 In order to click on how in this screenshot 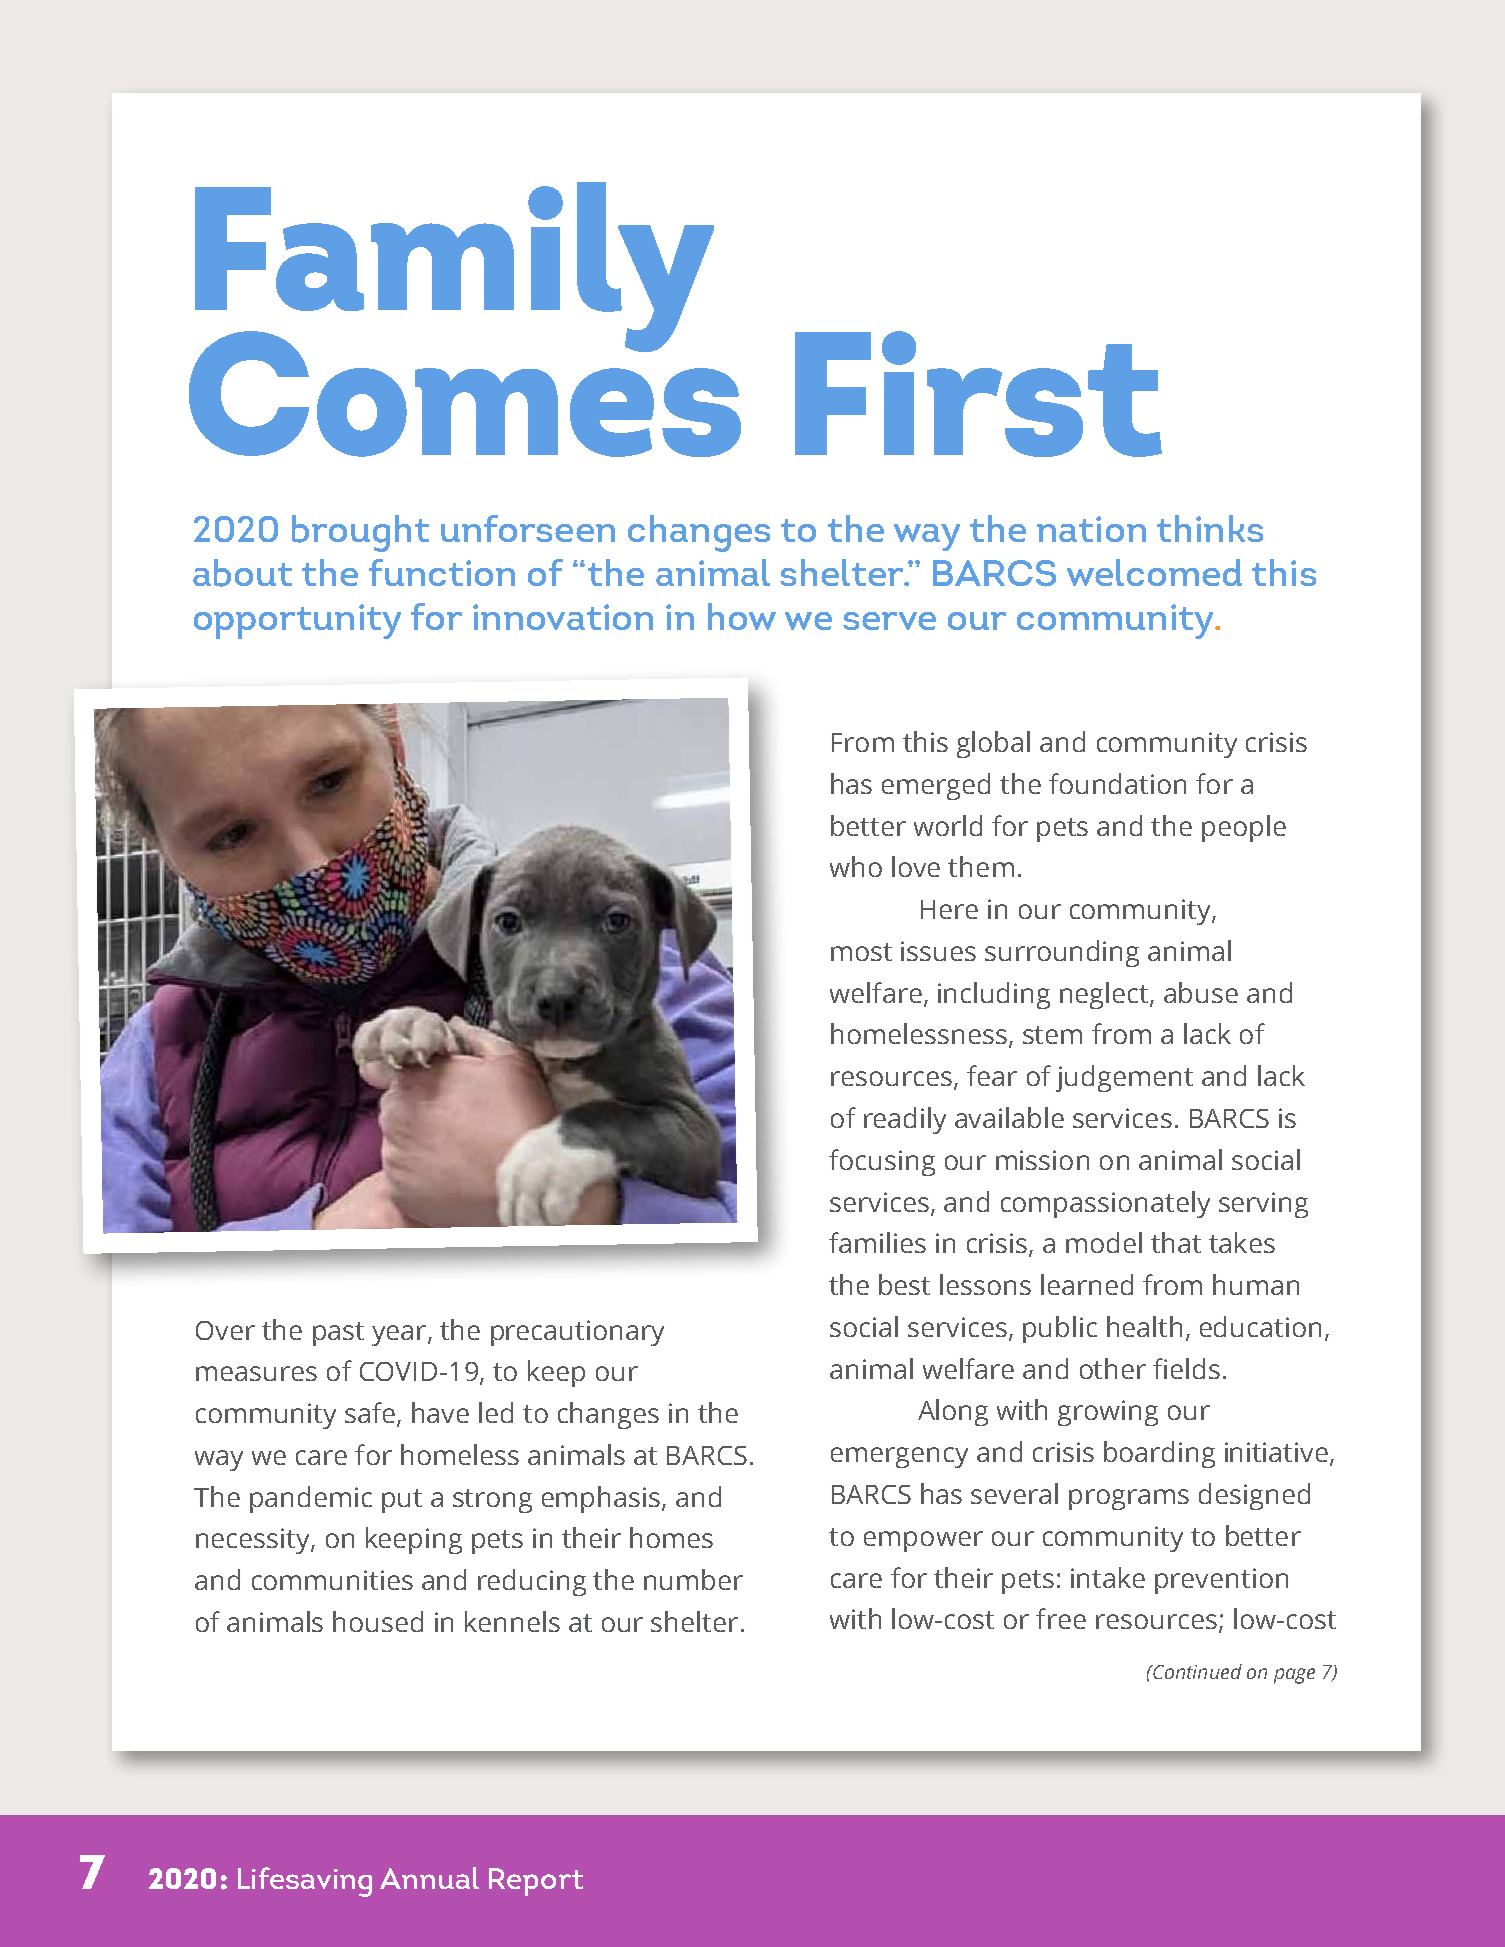, I will do `click(742, 616)`.
